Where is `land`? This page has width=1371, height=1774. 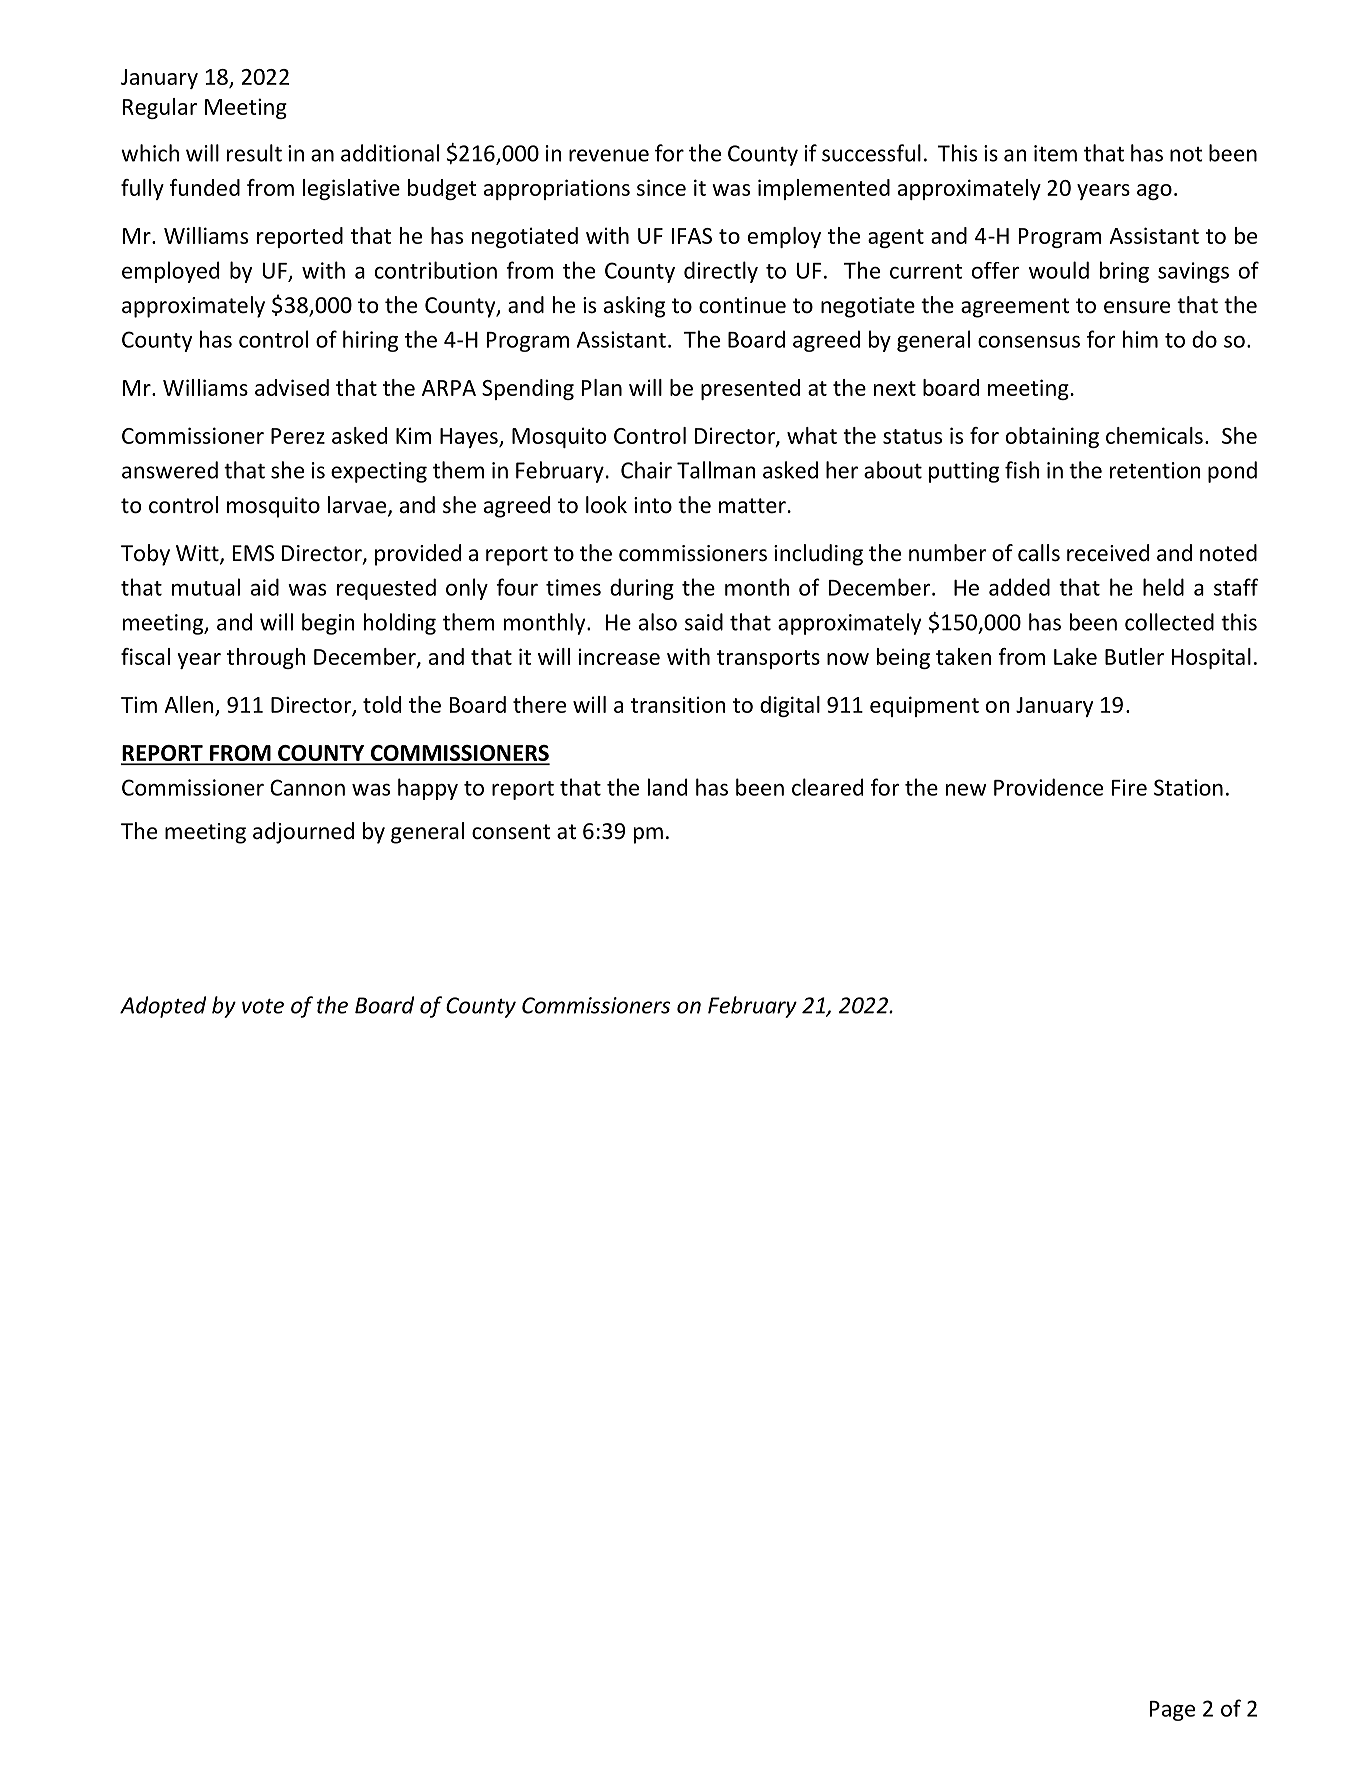 land is located at coordinates (667, 787).
